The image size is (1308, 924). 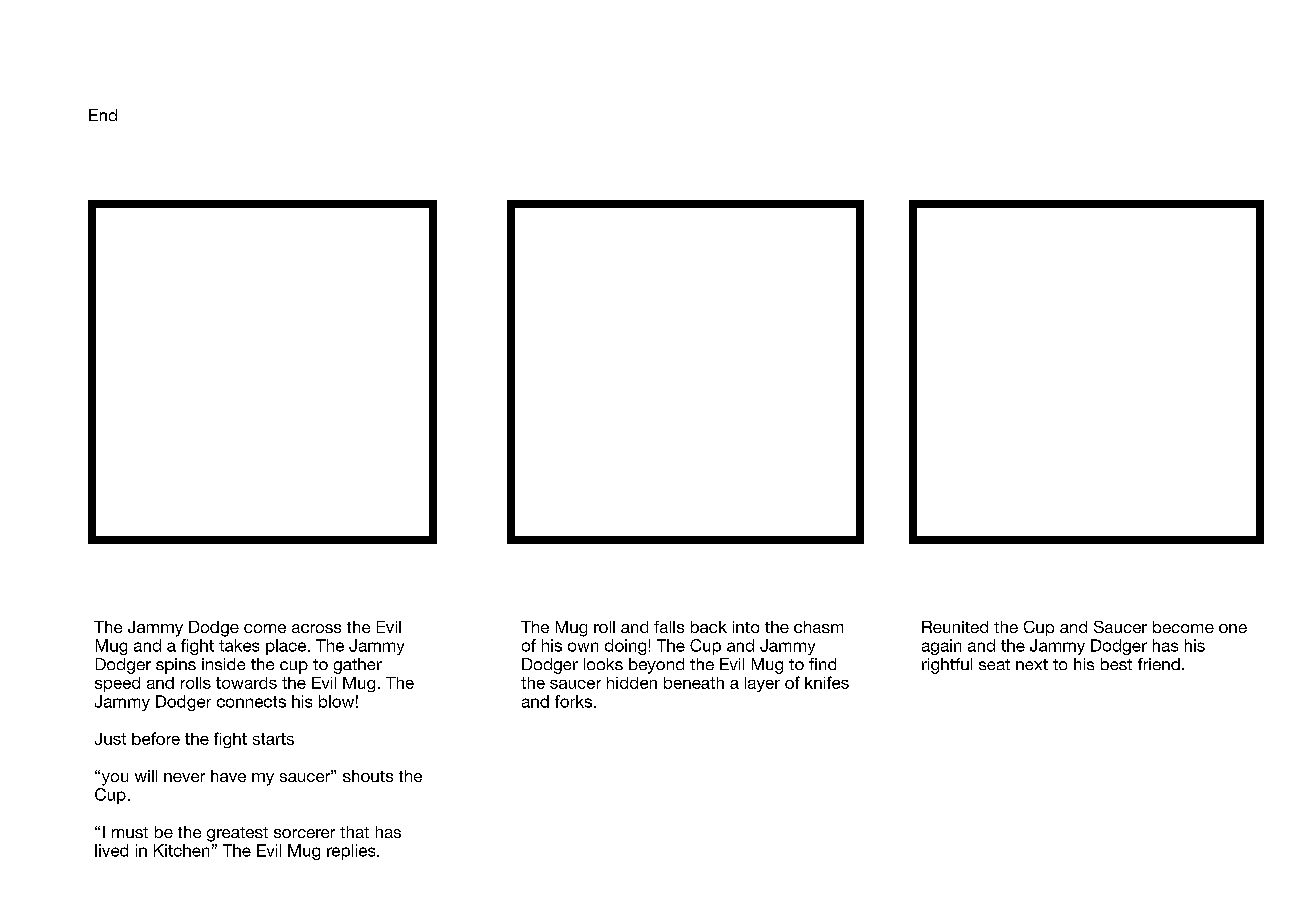 What do you see at coordinates (316, 628) in the screenshot?
I see `across` at bounding box center [316, 628].
